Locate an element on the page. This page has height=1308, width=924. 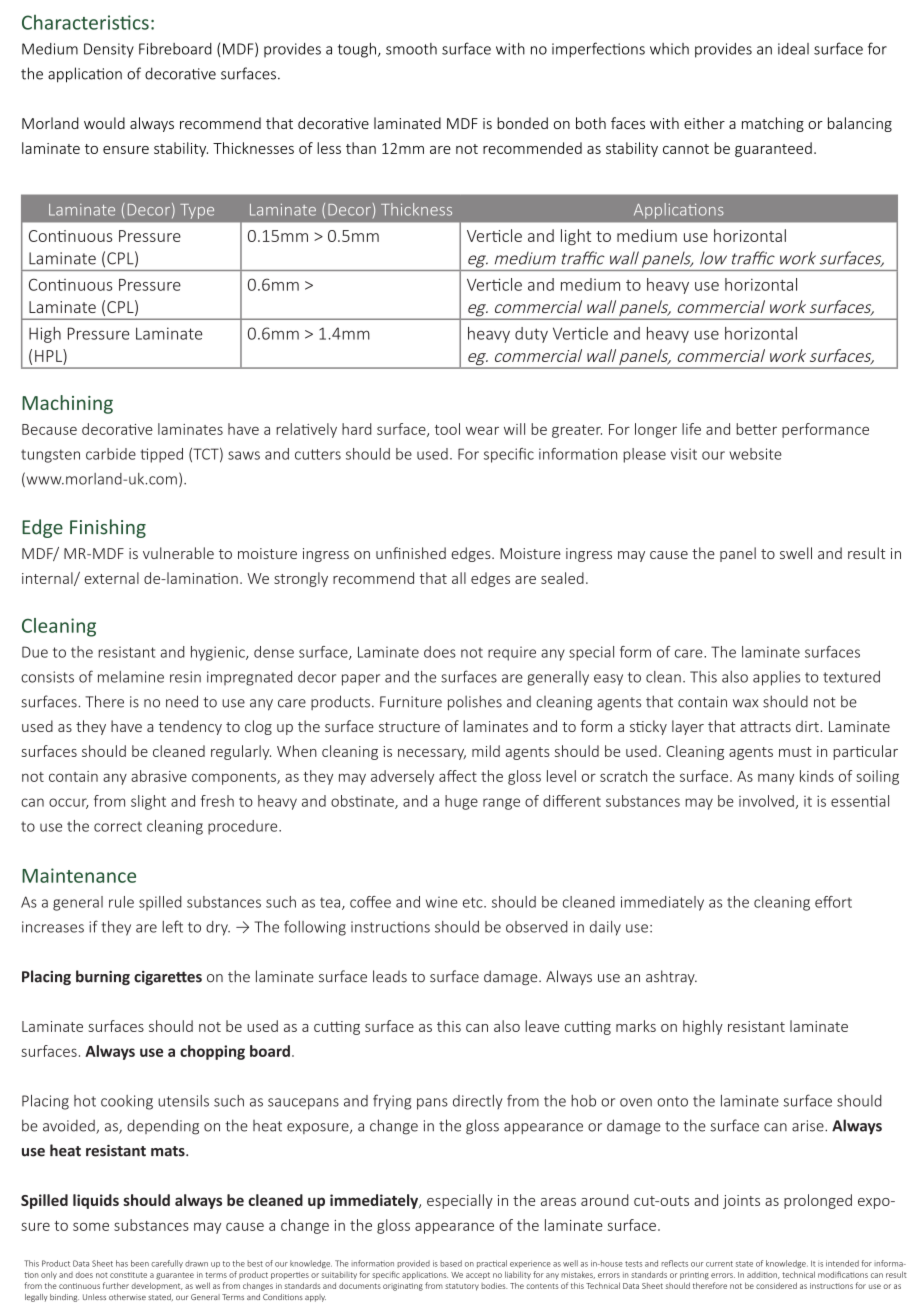
been is located at coordinates (140, 1263).
